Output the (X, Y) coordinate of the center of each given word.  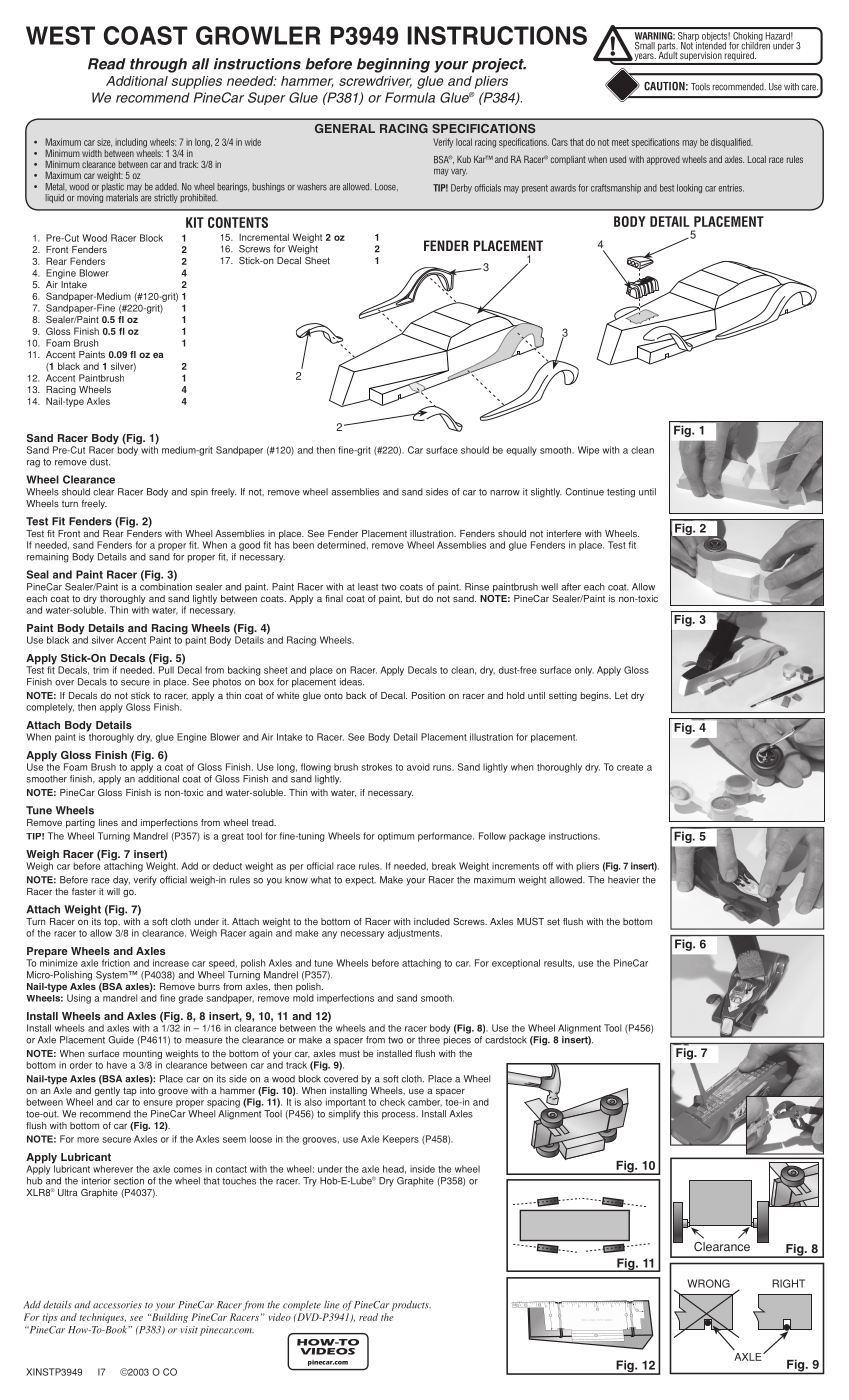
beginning (393, 65)
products (411, 1305)
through (158, 65)
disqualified (732, 143)
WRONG (708, 1283)
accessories (117, 1305)
